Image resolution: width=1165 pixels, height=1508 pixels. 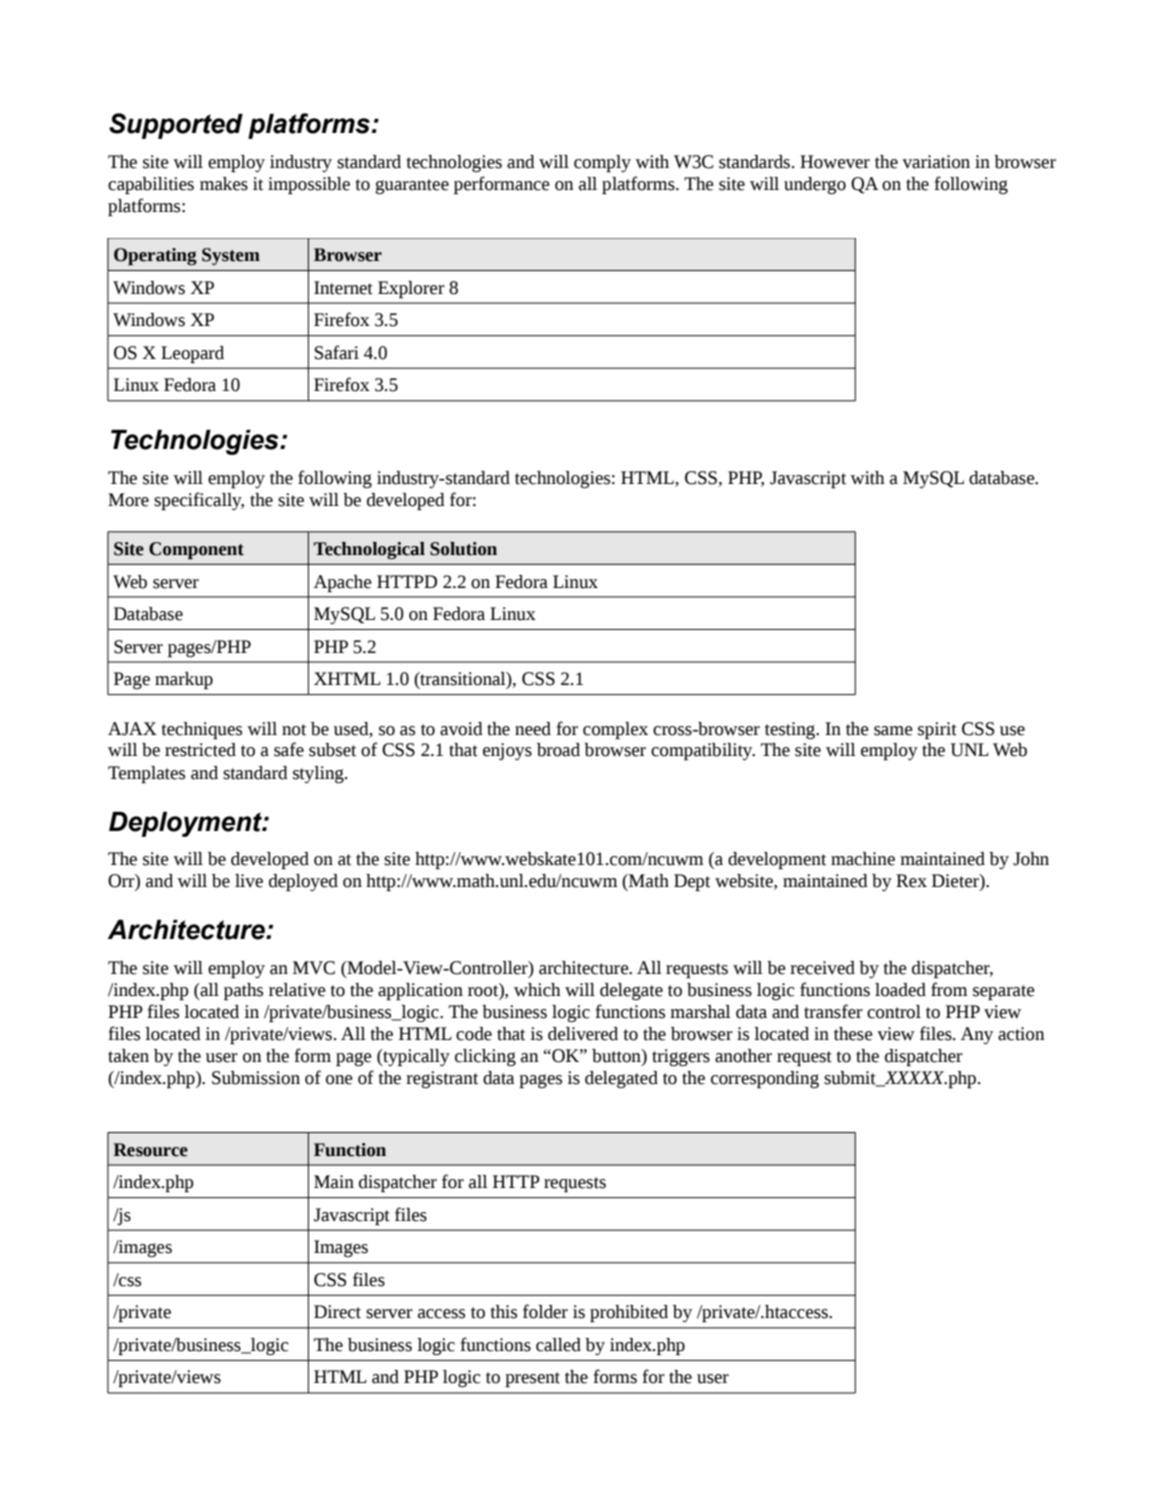 What do you see at coordinates (936, 162) in the screenshot?
I see `variation` at bounding box center [936, 162].
